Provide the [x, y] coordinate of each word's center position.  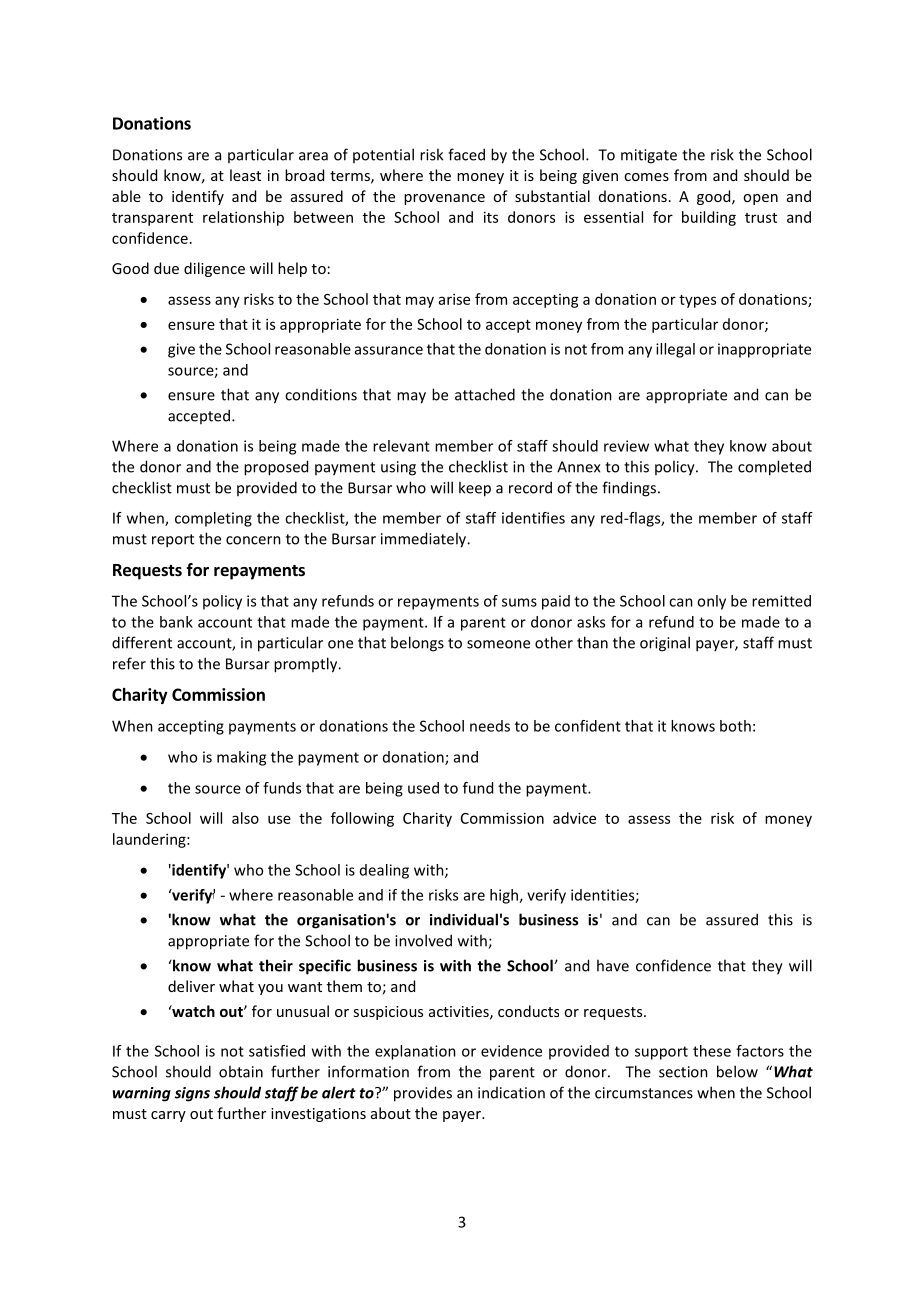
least [245, 175]
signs [192, 1094]
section [683, 1072]
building [709, 218]
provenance [444, 199]
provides [423, 1094]
